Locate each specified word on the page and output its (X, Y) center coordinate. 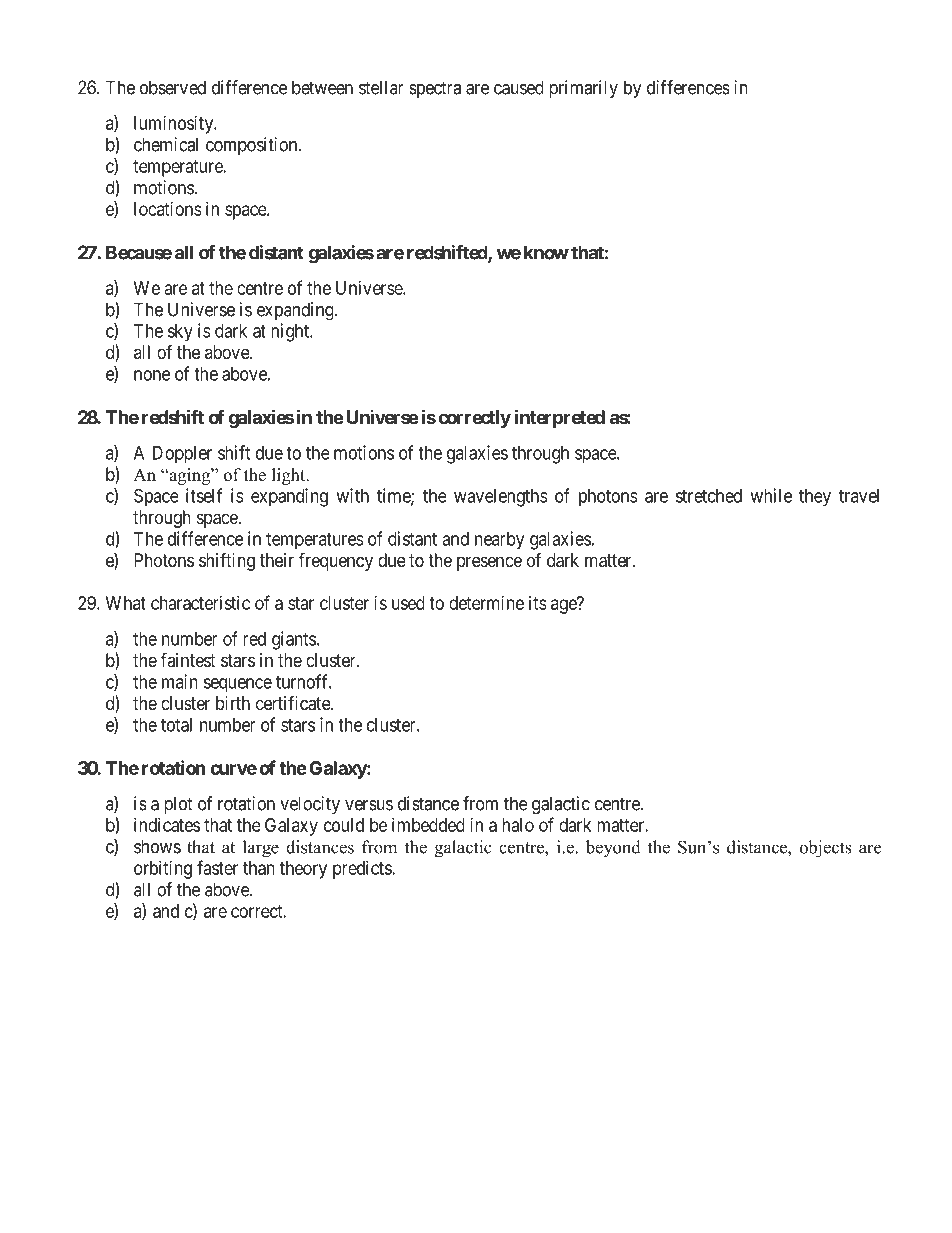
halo (518, 825)
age (564, 606)
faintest (188, 659)
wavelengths (501, 498)
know (546, 252)
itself (204, 495)
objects (826, 849)
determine (486, 603)
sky (180, 333)
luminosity (175, 125)
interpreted (560, 418)
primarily (583, 89)
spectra (435, 89)
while (771, 495)
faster (217, 867)
